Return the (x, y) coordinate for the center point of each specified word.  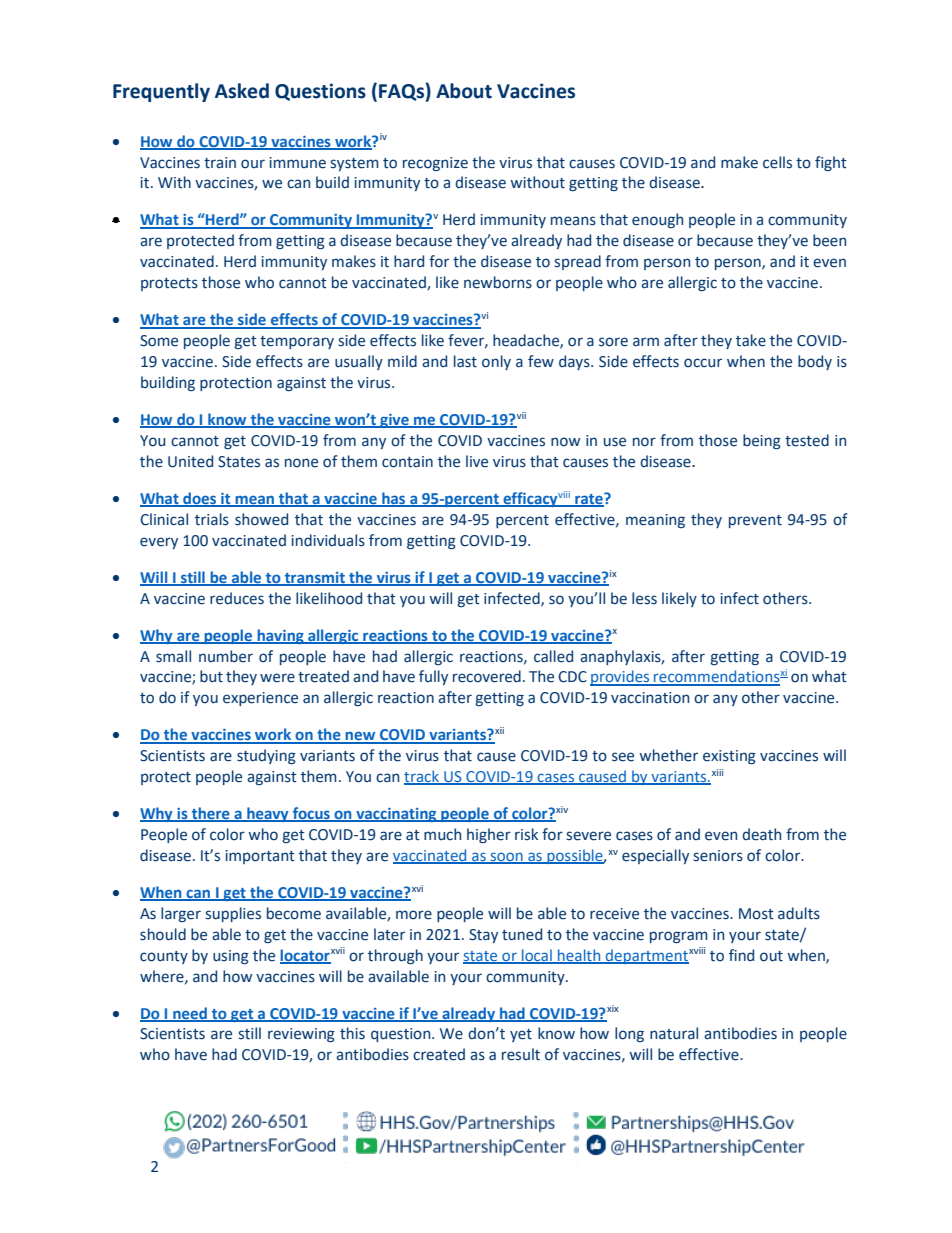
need (190, 1014)
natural (674, 1033)
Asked (242, 91)
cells (777, 162)
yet (521, 1035)
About (464, 91)
